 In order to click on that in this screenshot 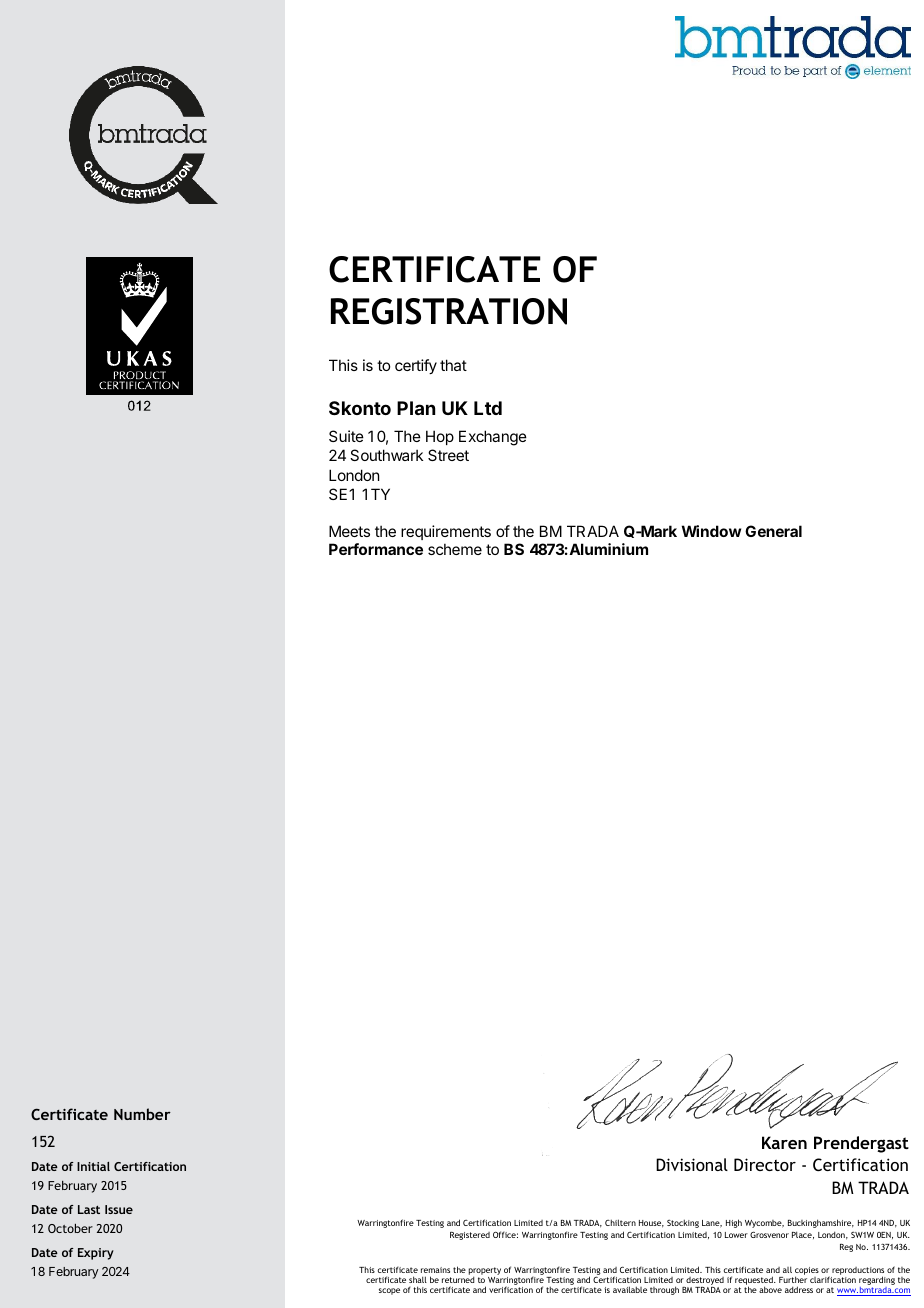, I will do `click(453, 365)`.
